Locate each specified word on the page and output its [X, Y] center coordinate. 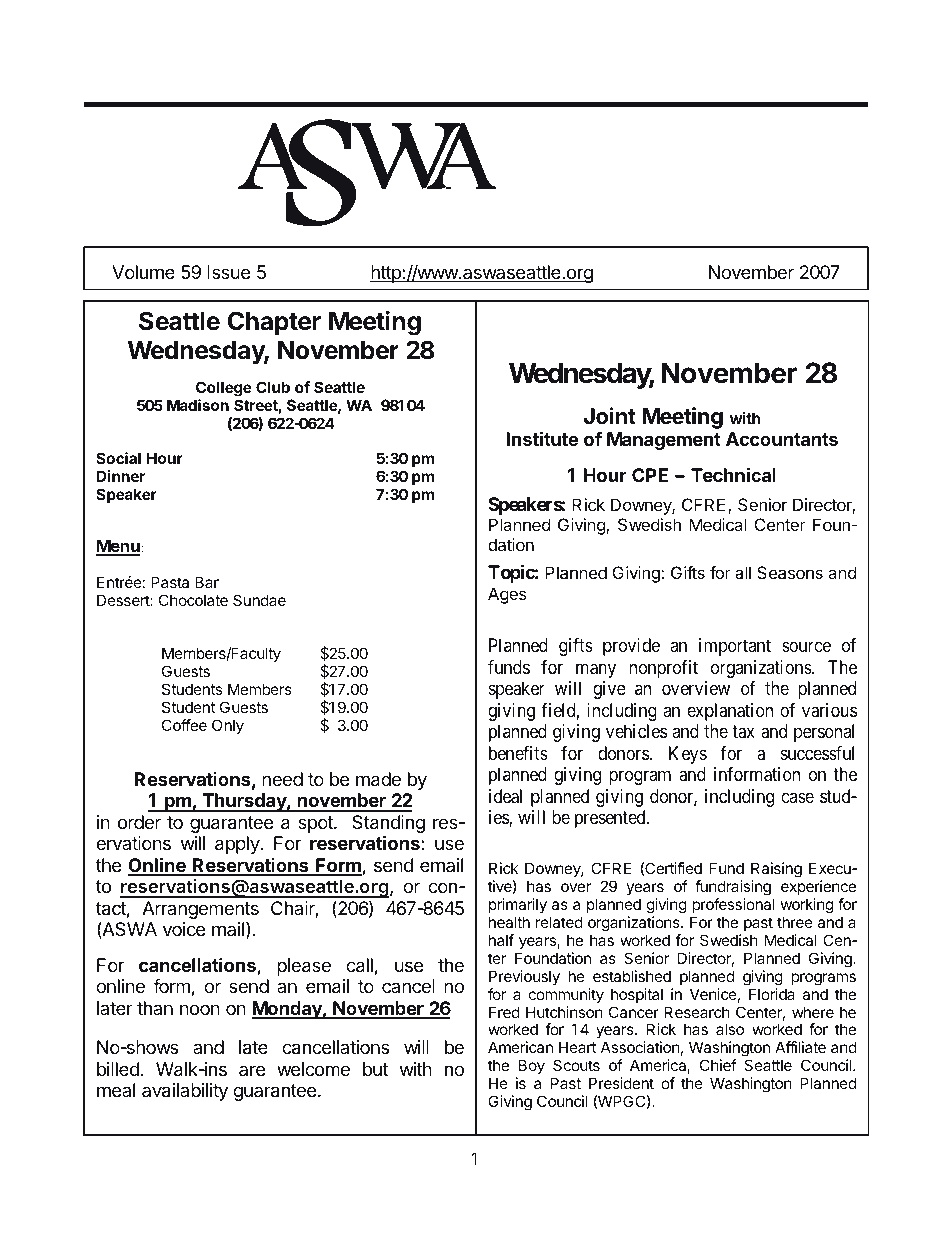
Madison [198, 405]
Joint [610, 415]
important [735, 647]
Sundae [259, 600]
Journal [644, 181]
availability [185, 1092]
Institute [542, 438]
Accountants [782, 439]
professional [733, 905]
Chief [718, 1065]
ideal [505, 796]
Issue [228, 272]
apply [238, 845]
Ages [507, 595]
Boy [530, 1068]
